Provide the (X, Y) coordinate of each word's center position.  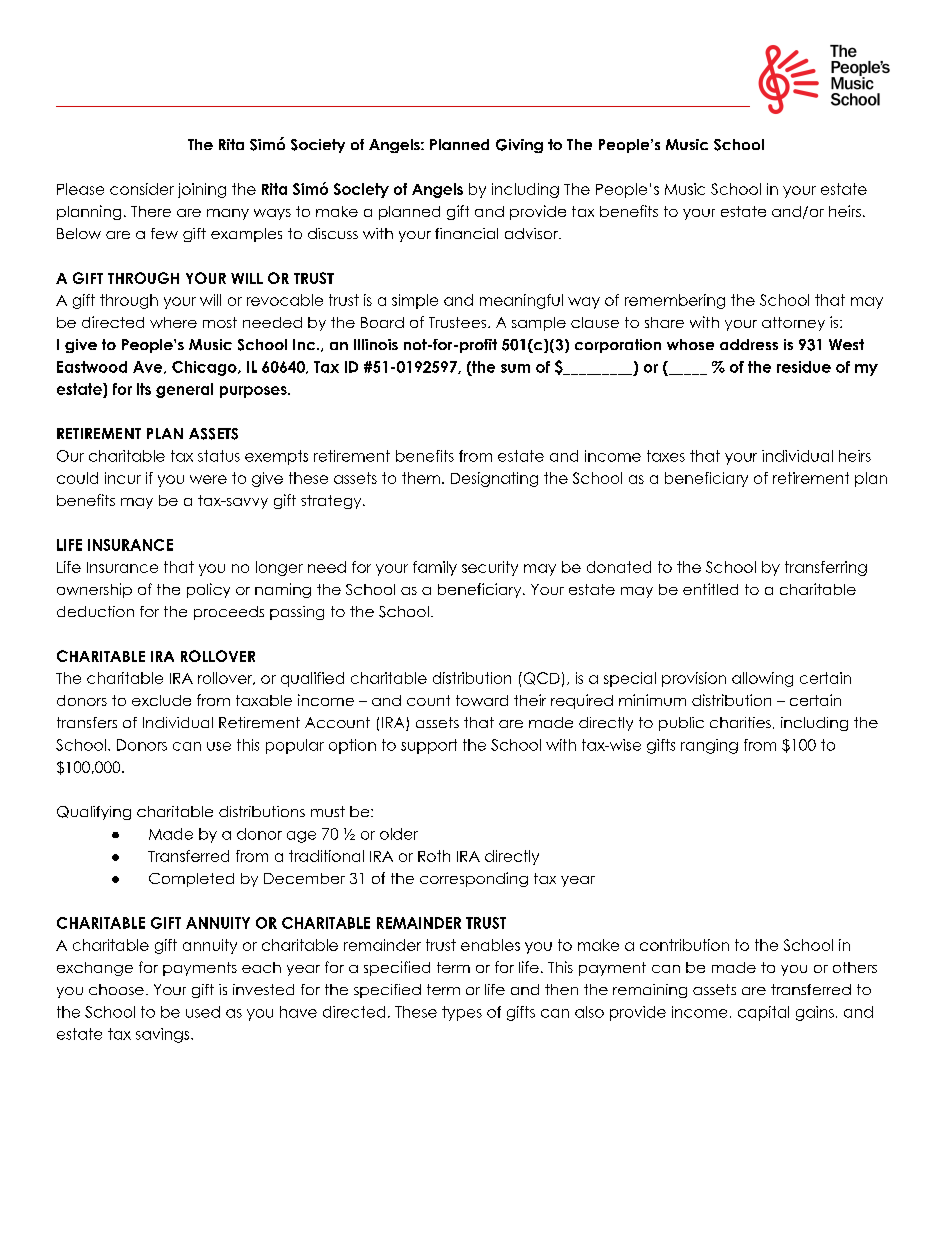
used (203, 1012)
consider (142, 189)
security (490, 568)
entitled (710, 589)
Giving (519, 146)
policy (208, 590)
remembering (675, 301)
